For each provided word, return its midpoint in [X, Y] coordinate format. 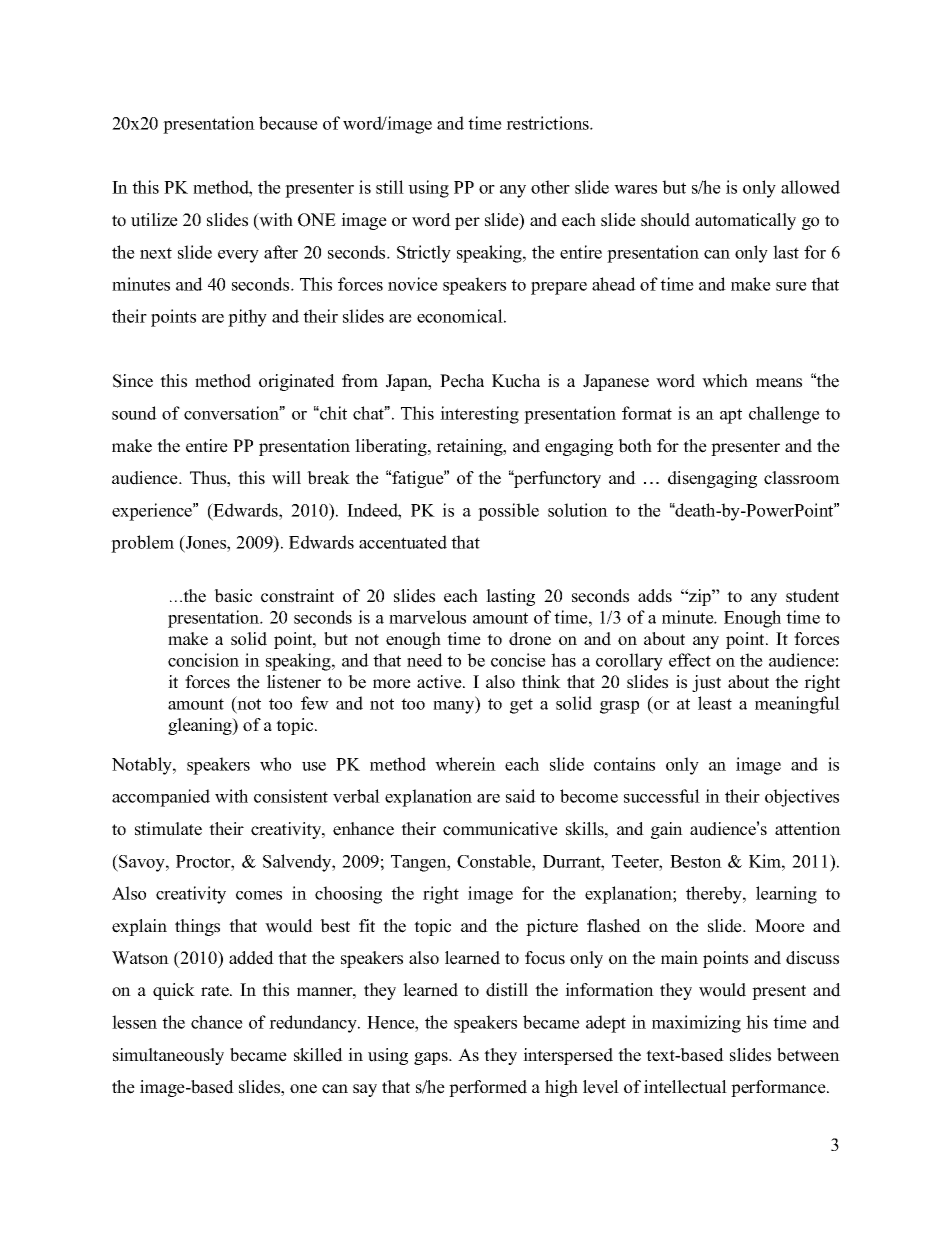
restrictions [548, 123]
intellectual [685, 1087]
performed [488, 1088]
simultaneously [168, 1056]
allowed [810, 187]
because [288, 123]
